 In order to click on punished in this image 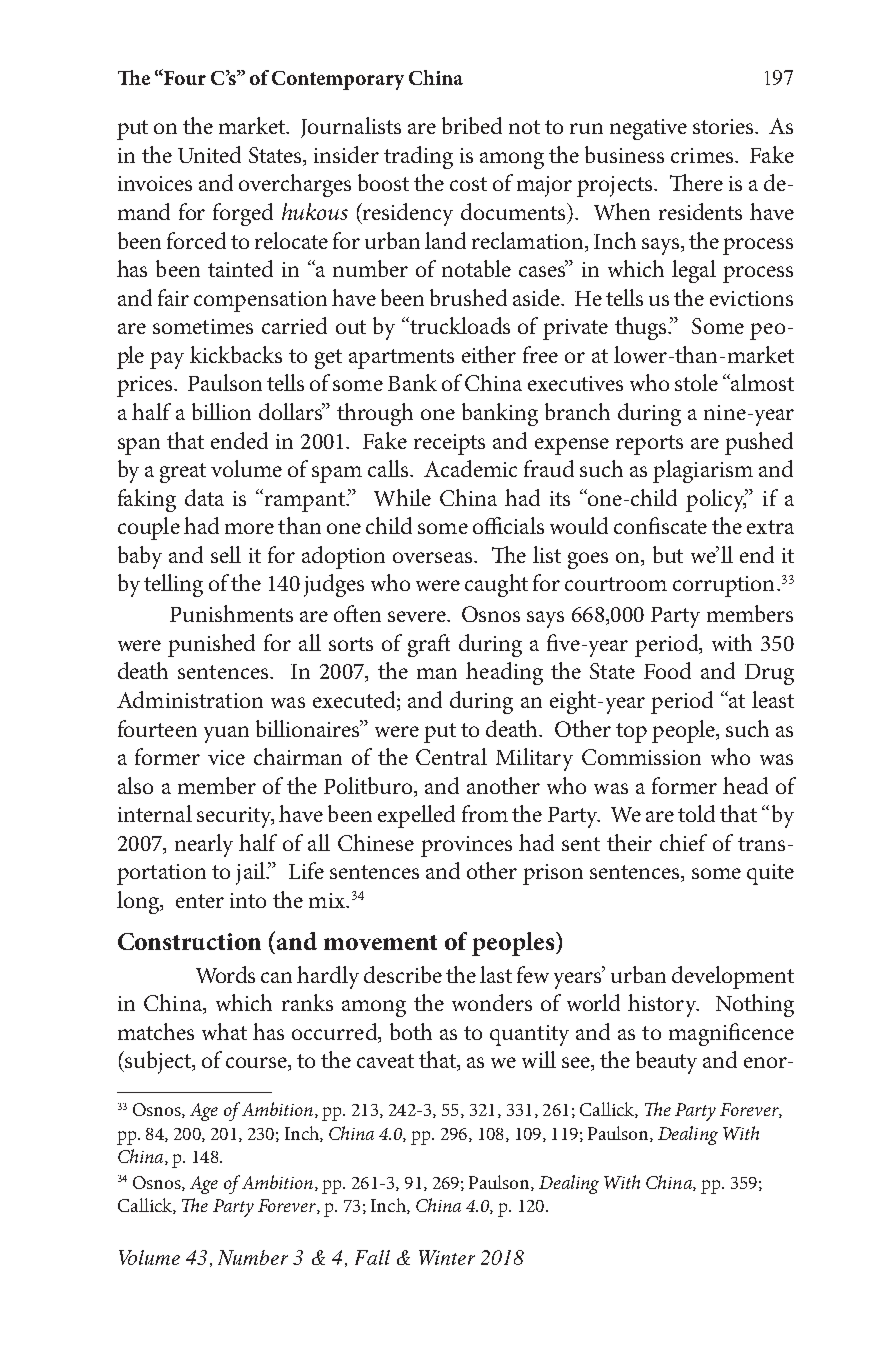, I will do `click(211, 645)`.
